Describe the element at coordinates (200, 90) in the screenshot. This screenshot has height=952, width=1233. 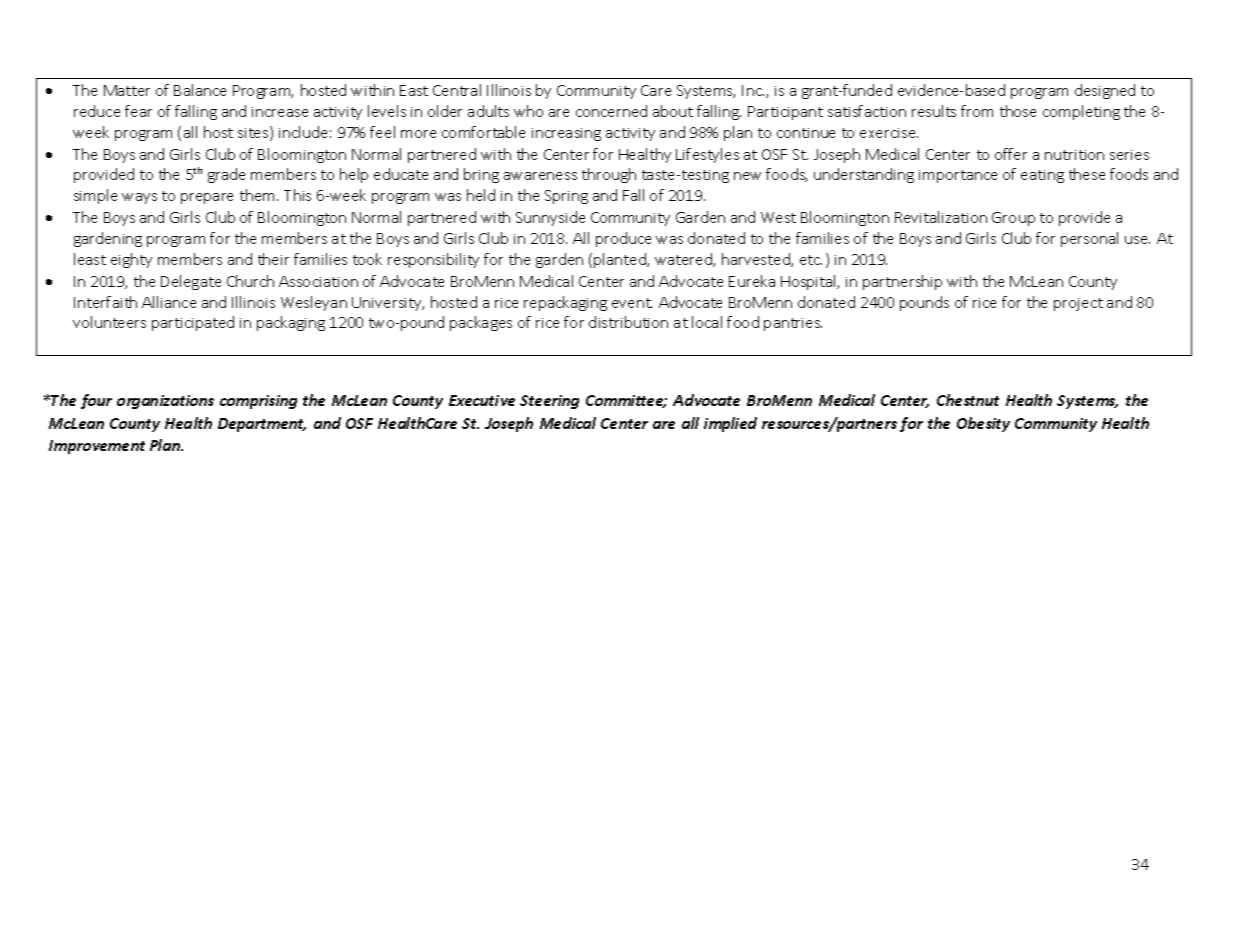
I see `Balance` at that location.
